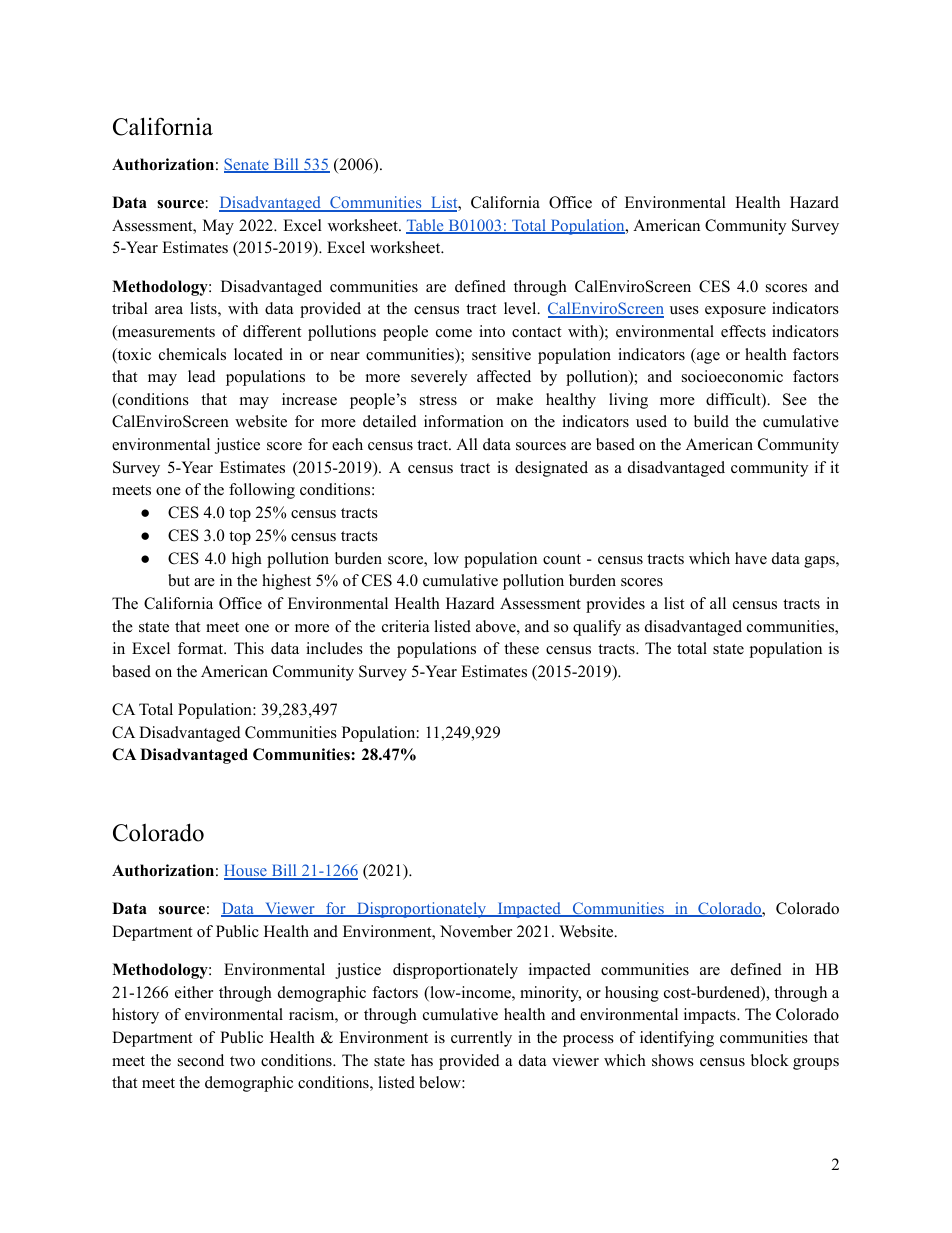  I want to click on Senate, so click(247, 165).
